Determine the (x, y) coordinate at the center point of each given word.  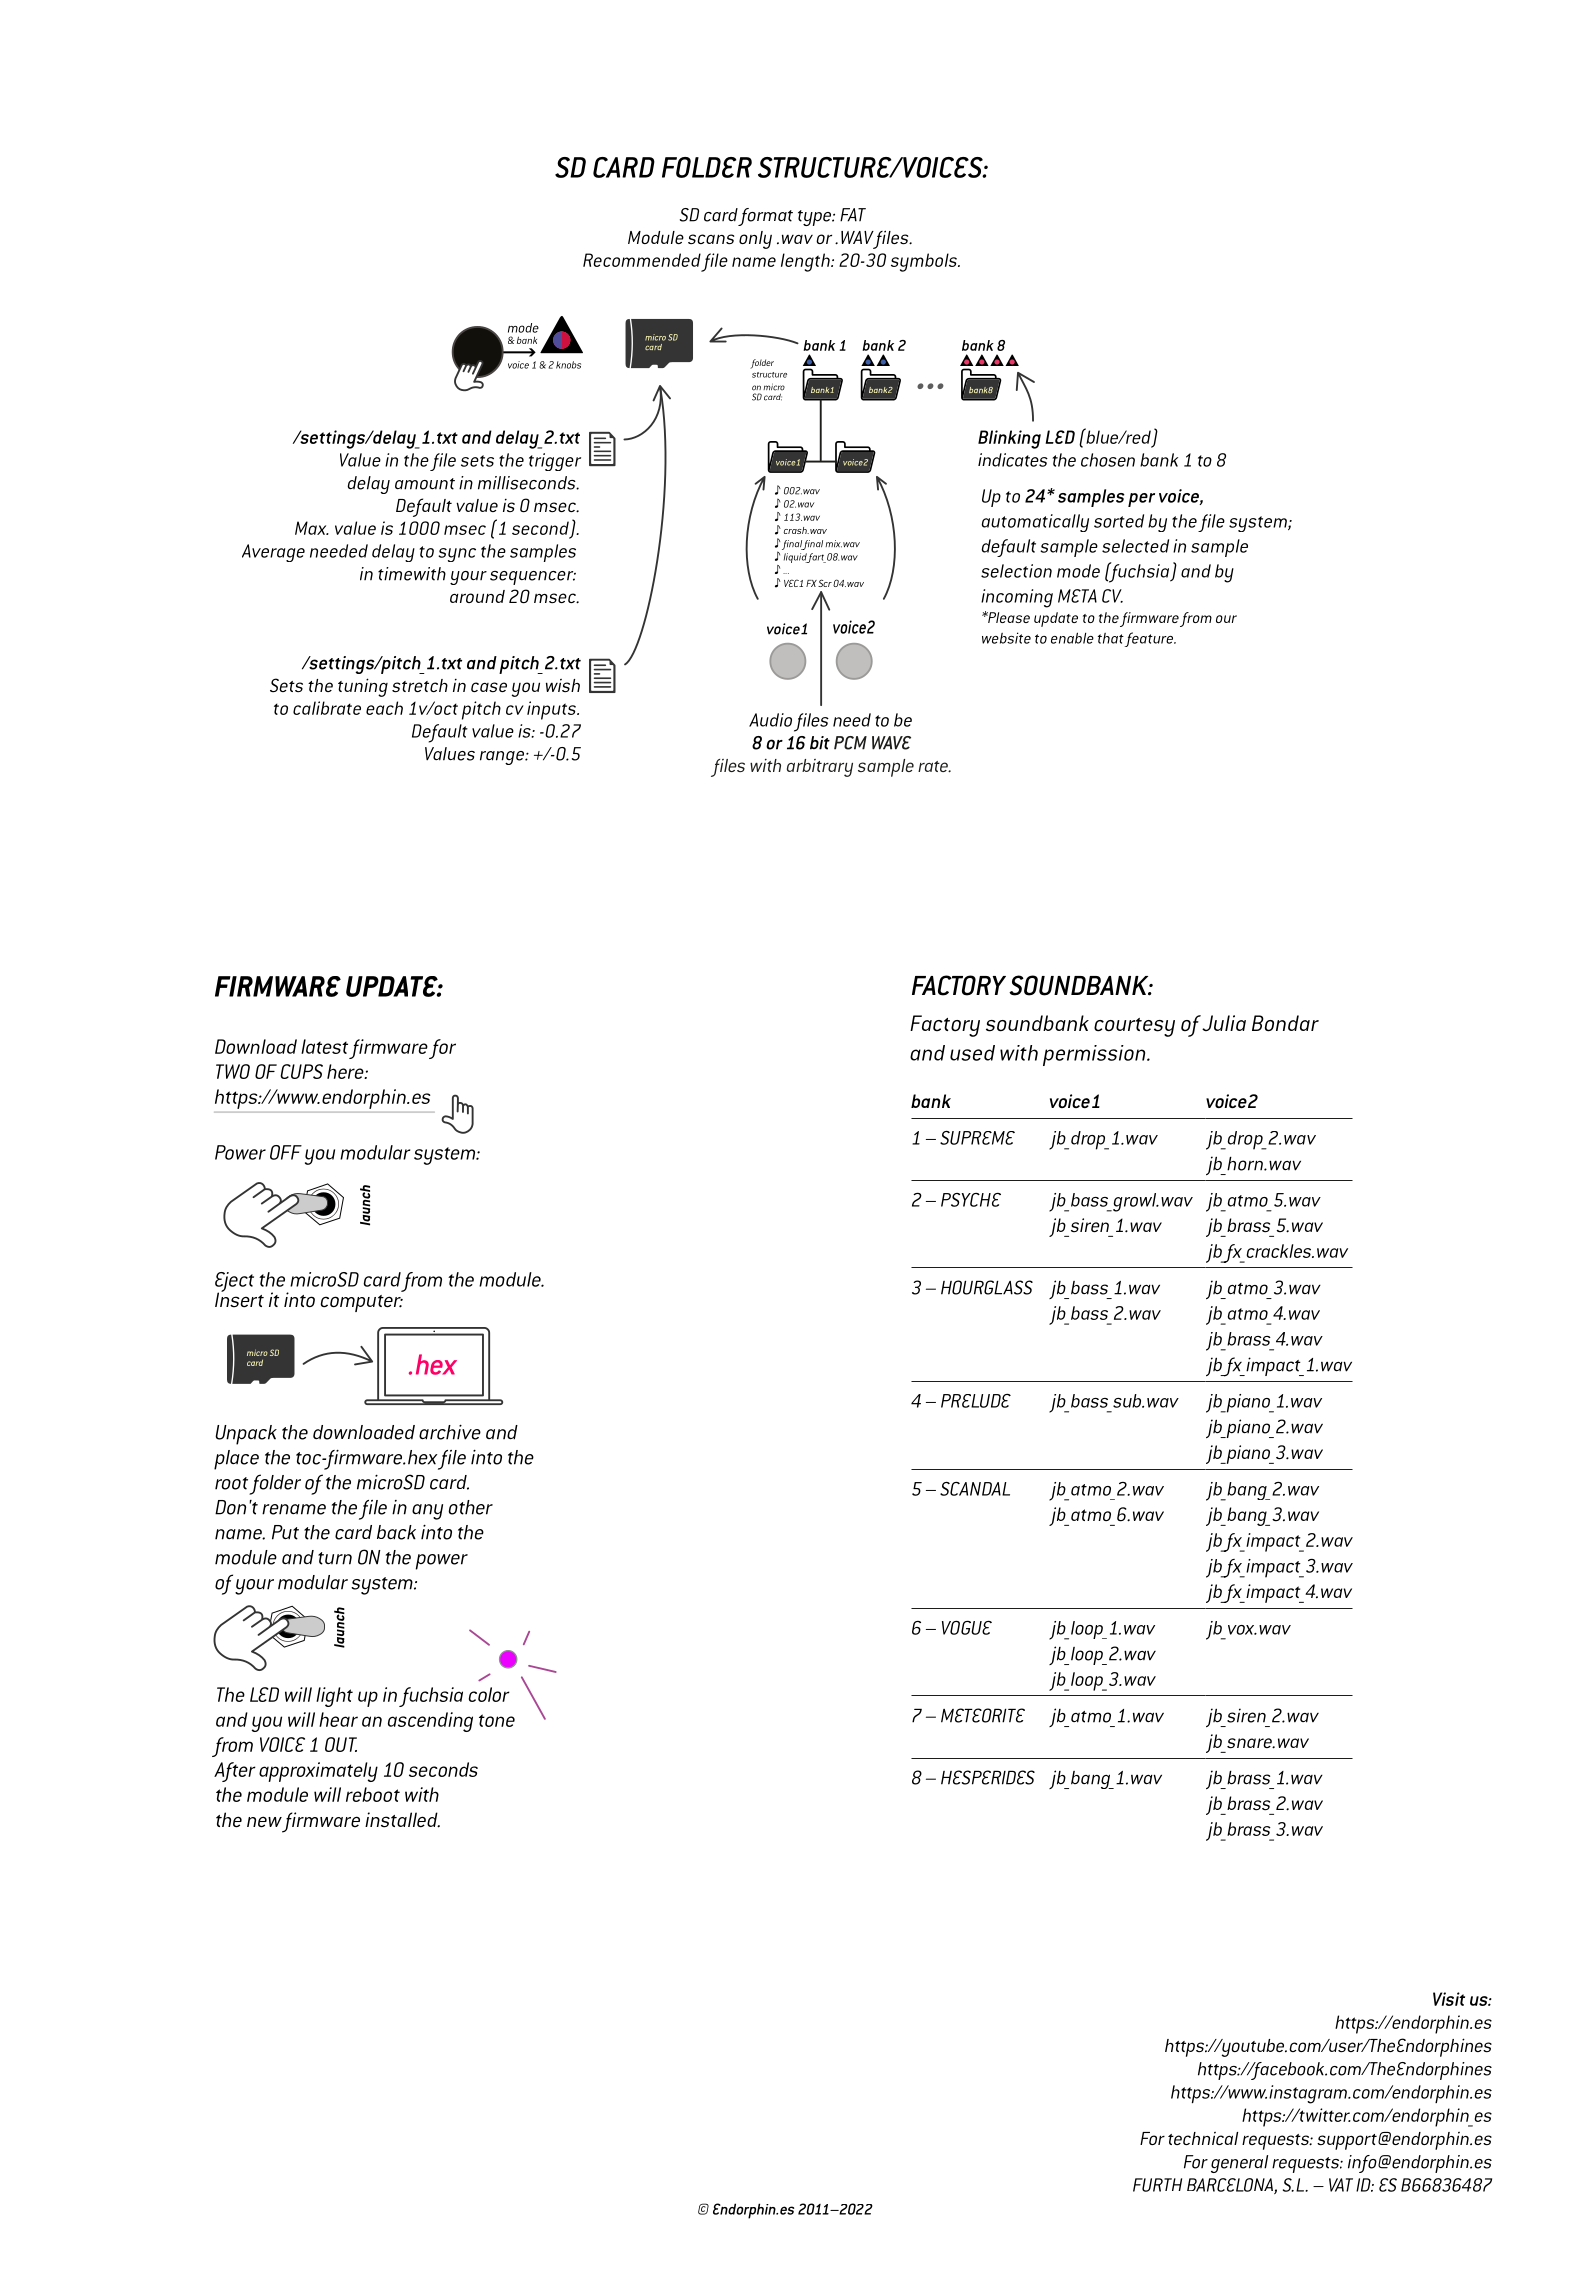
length (806, 262)
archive (450, 1432)
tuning (363, 687)
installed (402, 1820)
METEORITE (983, 1715)
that (1111, 638)
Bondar (1285, 1023)
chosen (1108, 460)
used (972, 1053)
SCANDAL (975, 1489)
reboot (373, 1794)
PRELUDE (976, 1401)
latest (324, 1046)
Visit (1449, 1999)
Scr (825, 583)
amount (425, 484)
